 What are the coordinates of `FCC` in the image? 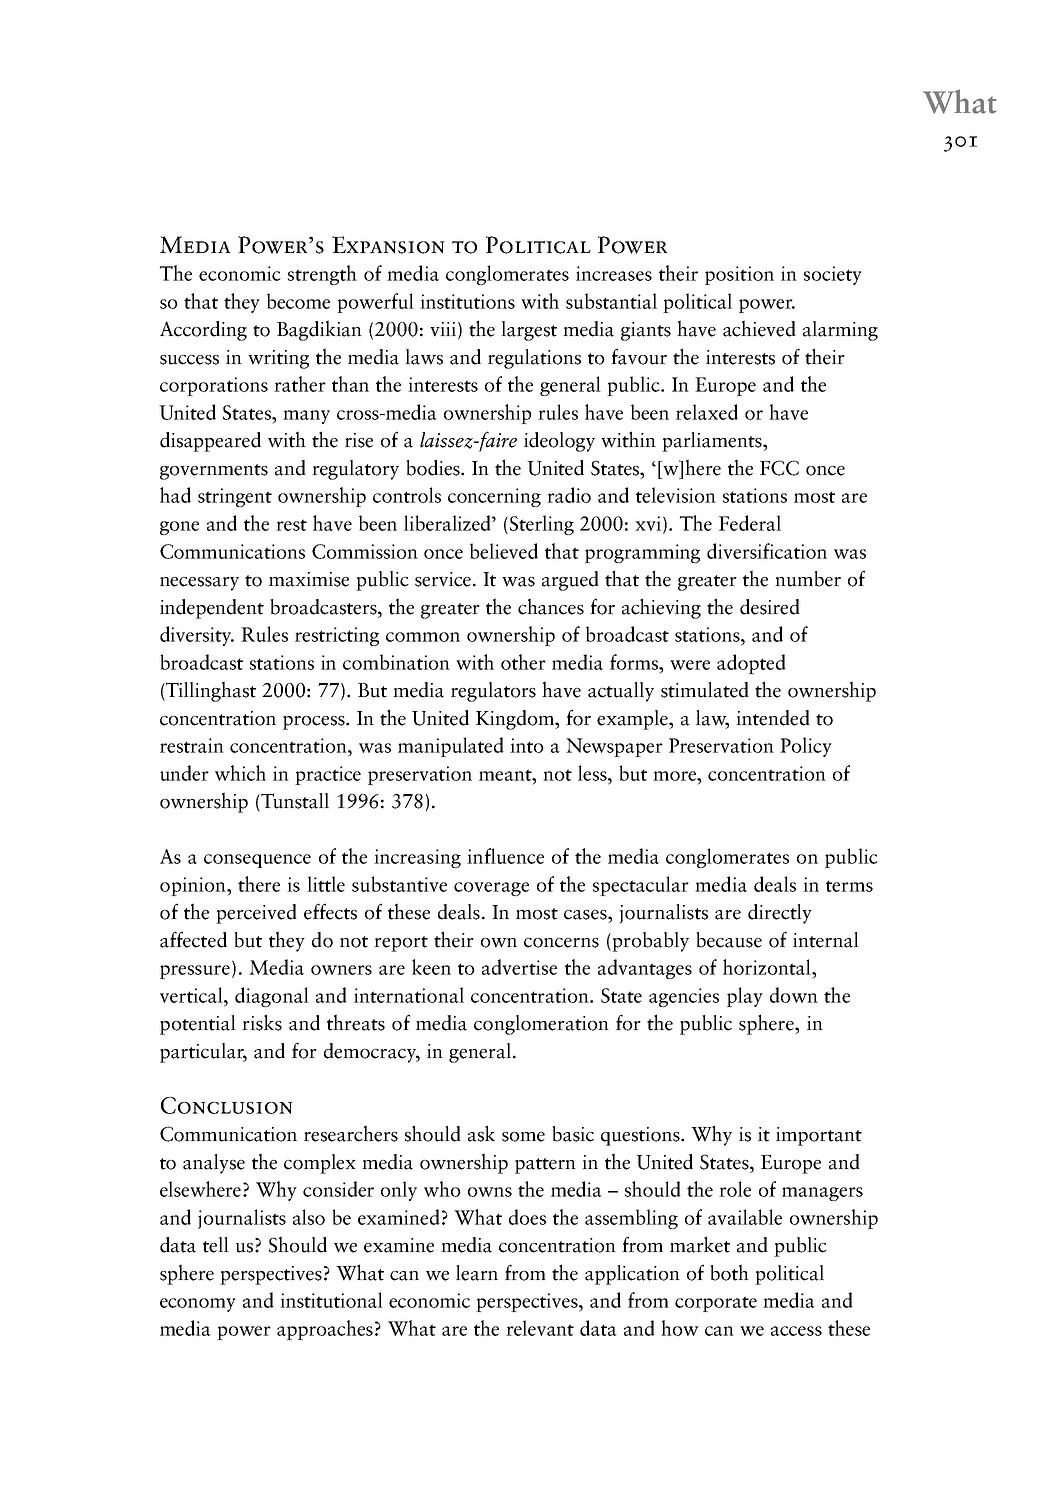 It's located at (779, 468).
